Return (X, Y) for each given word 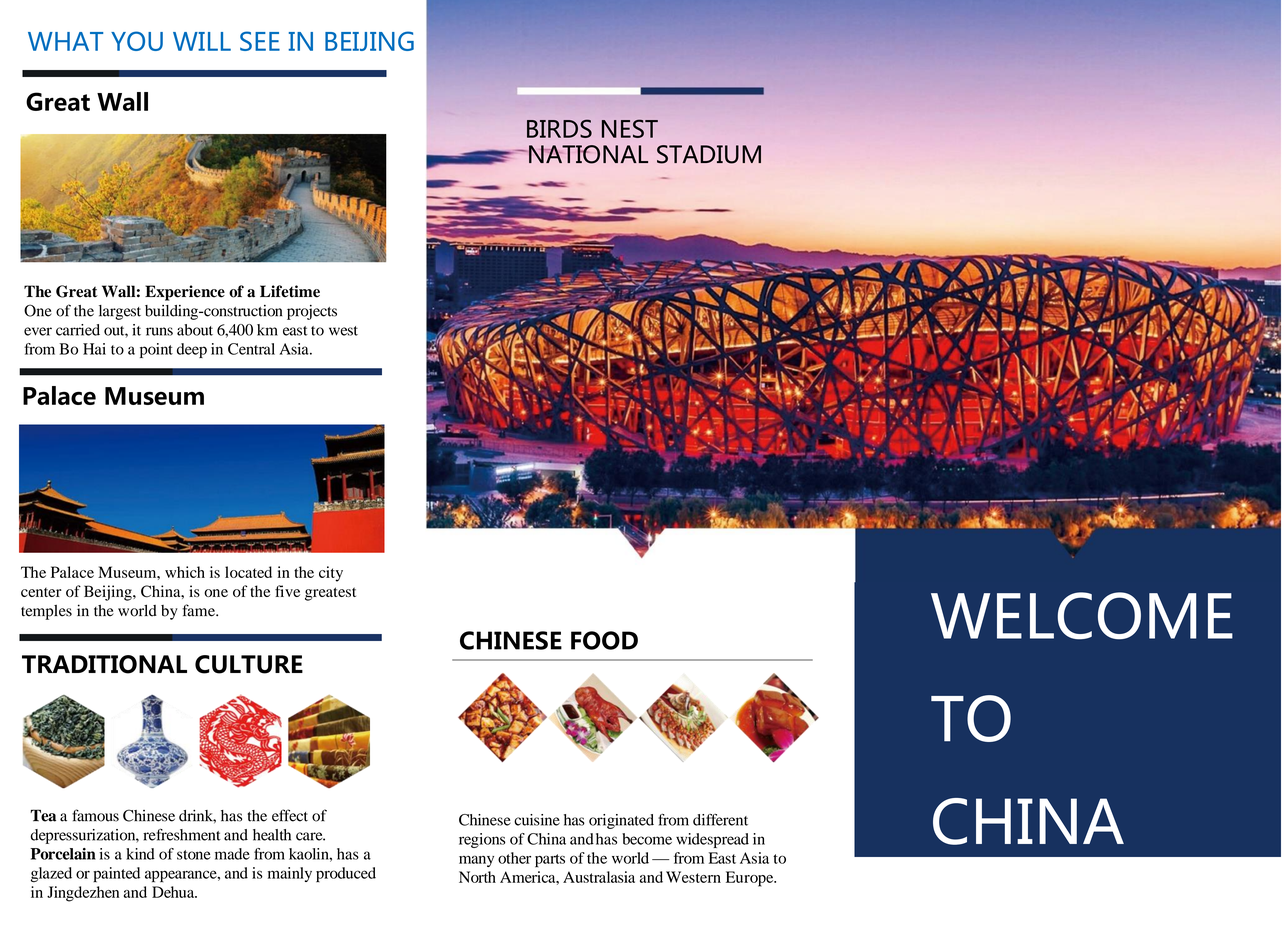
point (156, 350)
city (331, 574)
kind (140, 854)
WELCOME (1082, 616)
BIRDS (559, 128)
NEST (630, 128)
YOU (137, 41)
